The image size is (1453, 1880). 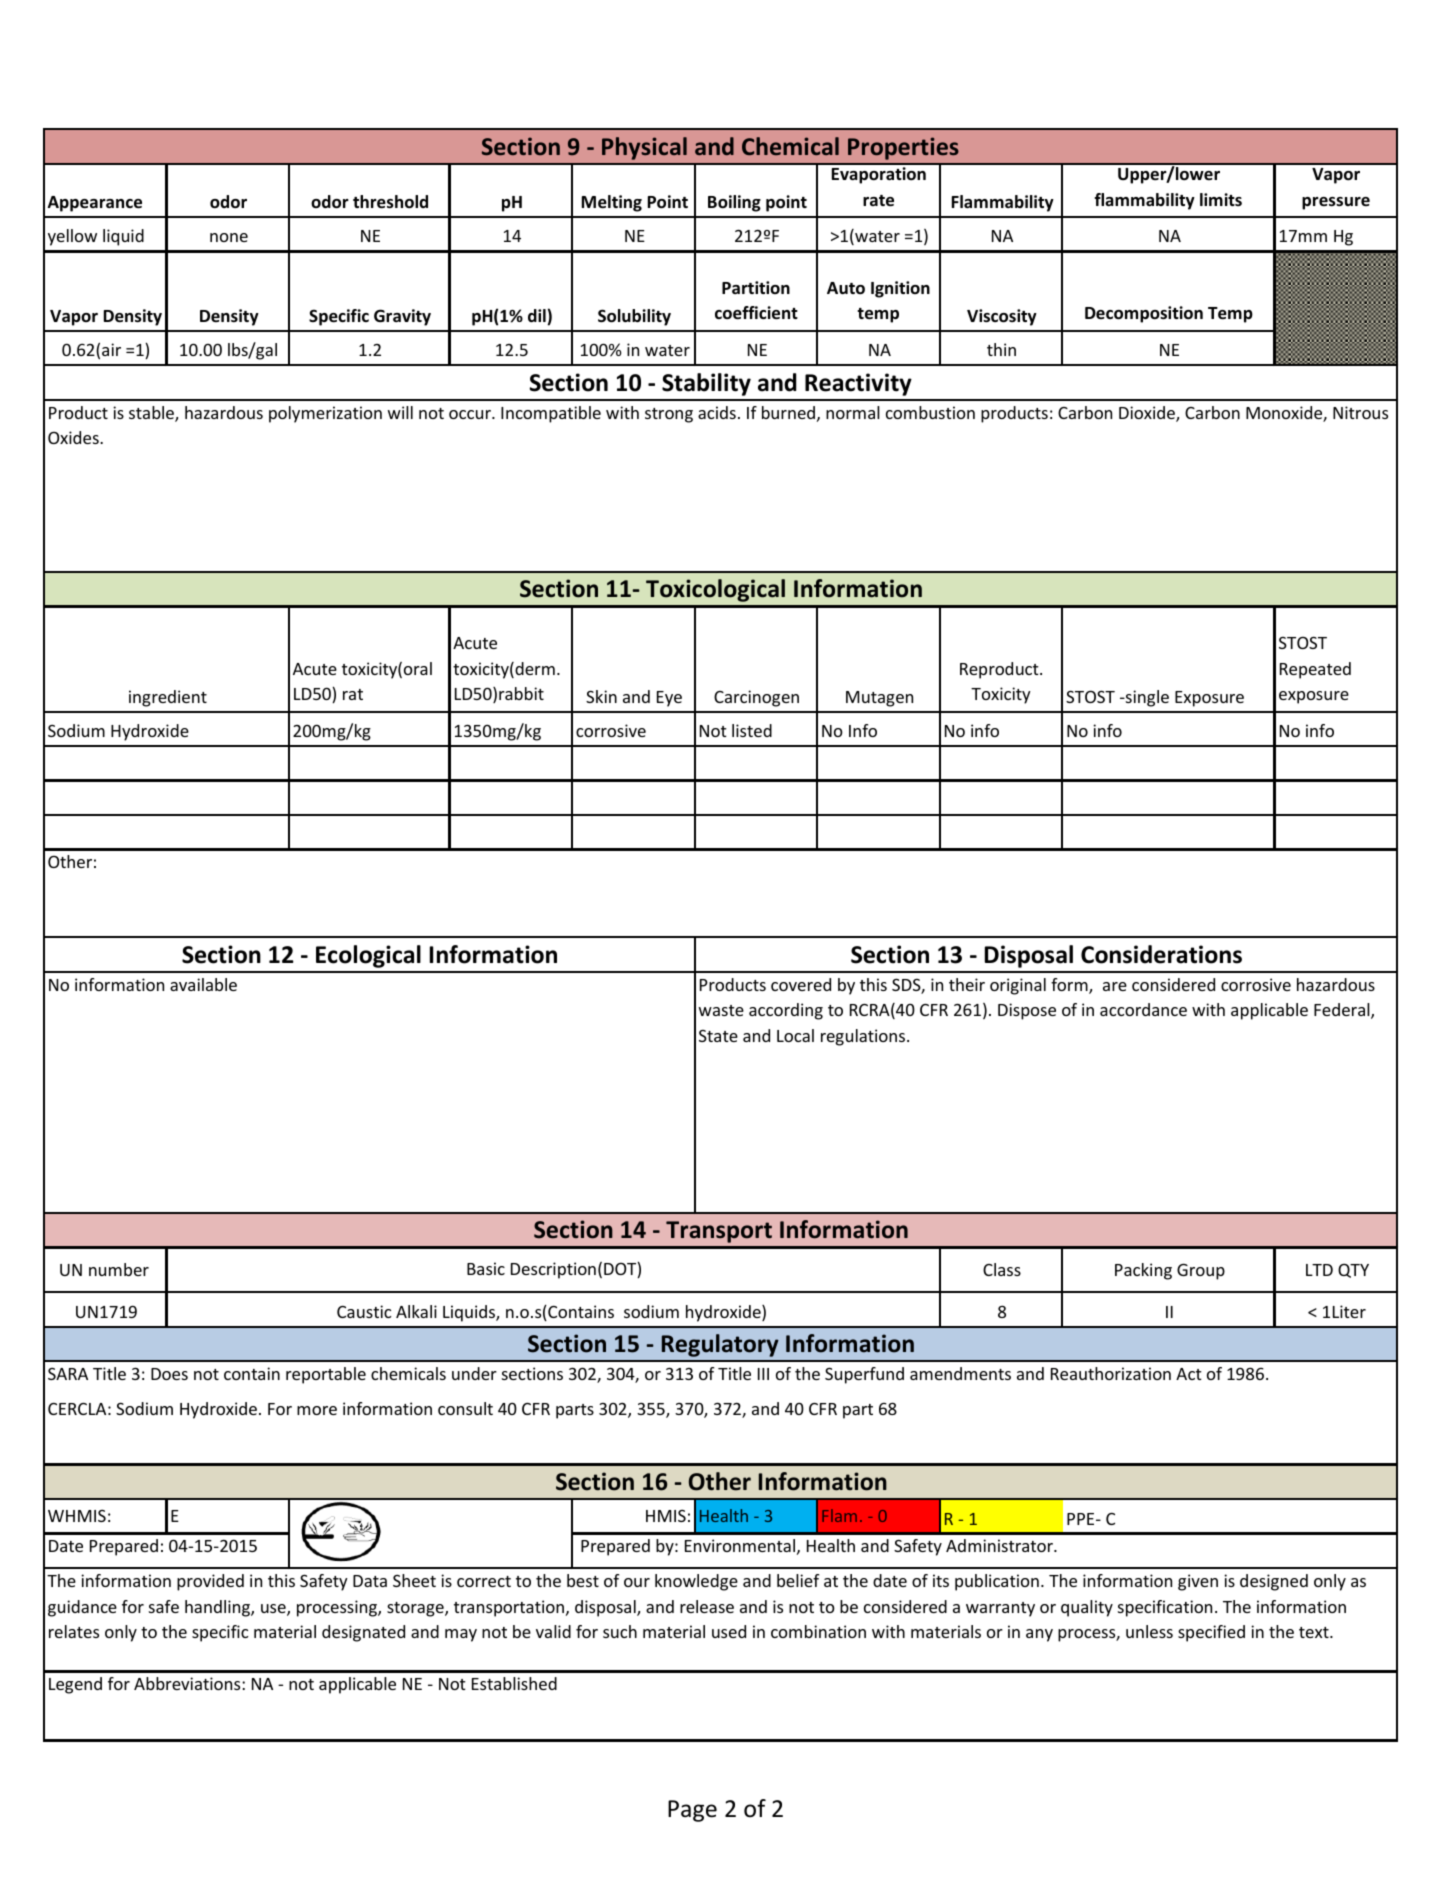 I want to click on Abbreviations, so click(x=188, y=1683).
